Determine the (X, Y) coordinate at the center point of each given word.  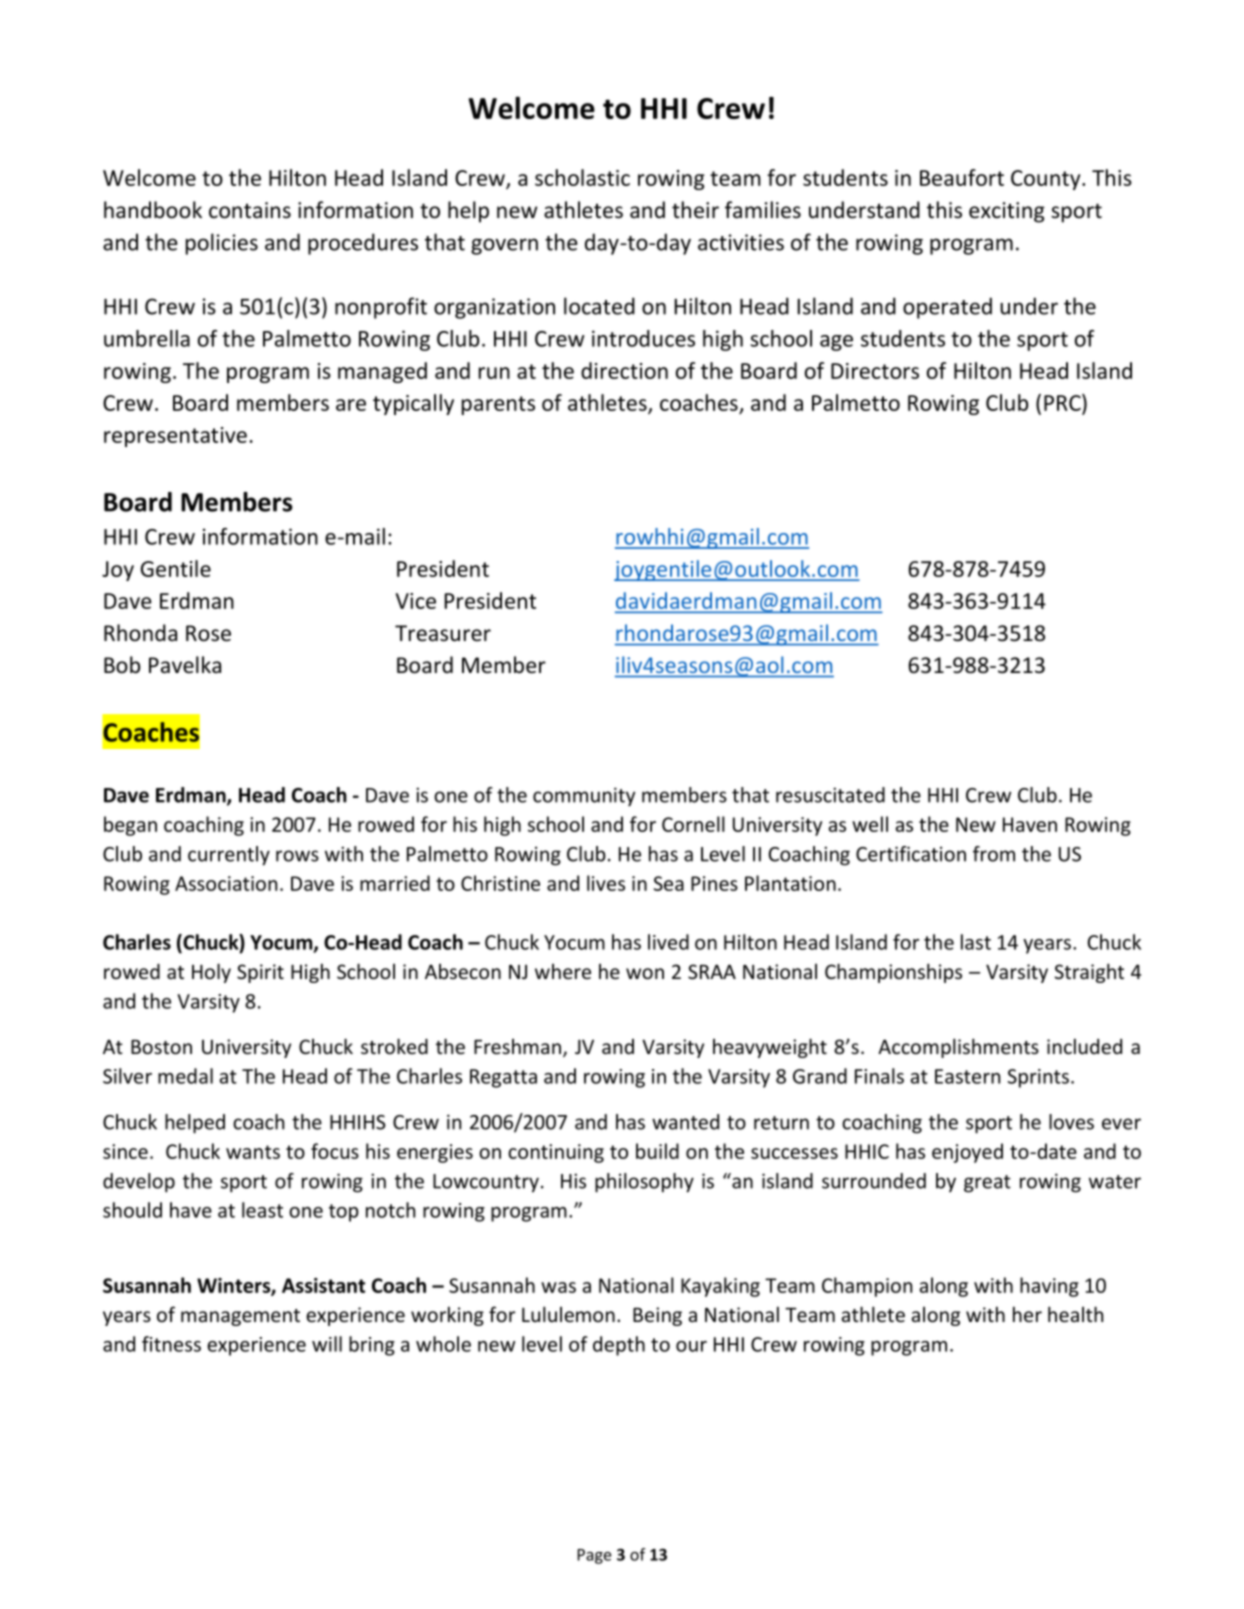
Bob (122, 665)
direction (624, 370)
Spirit (260, 973)
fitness (171, 1344)
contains (250, 210)
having (1049, 1287)
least (262, 1210)
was (558, 1287)
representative (175, 437)
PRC (1063, 402)
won (645, 973)
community (584, 797)
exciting (1007, 212)
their (695, 210)
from (994, 854)
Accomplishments (958, 1048)
